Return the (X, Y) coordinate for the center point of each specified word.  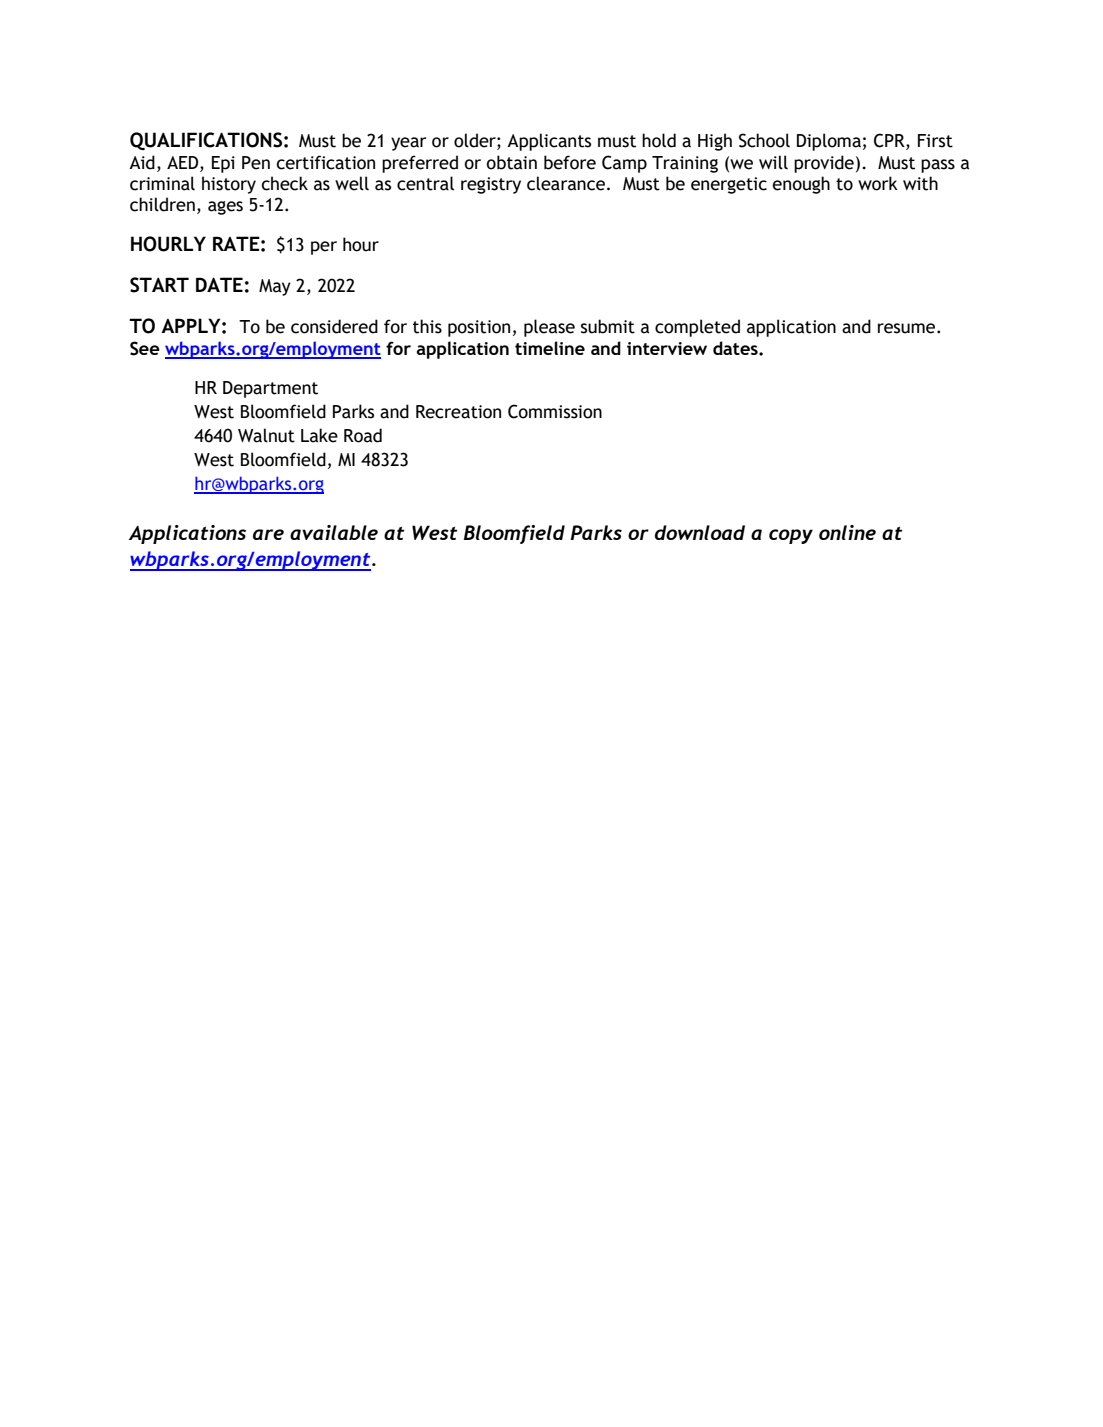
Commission (555, 411)
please (549, 328)
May (275, 287)
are (268, 534)
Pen (256, 163)
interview (667, 348)
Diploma (829, 142)
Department (270, 389)
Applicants (549, 142)
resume (908, 328)
